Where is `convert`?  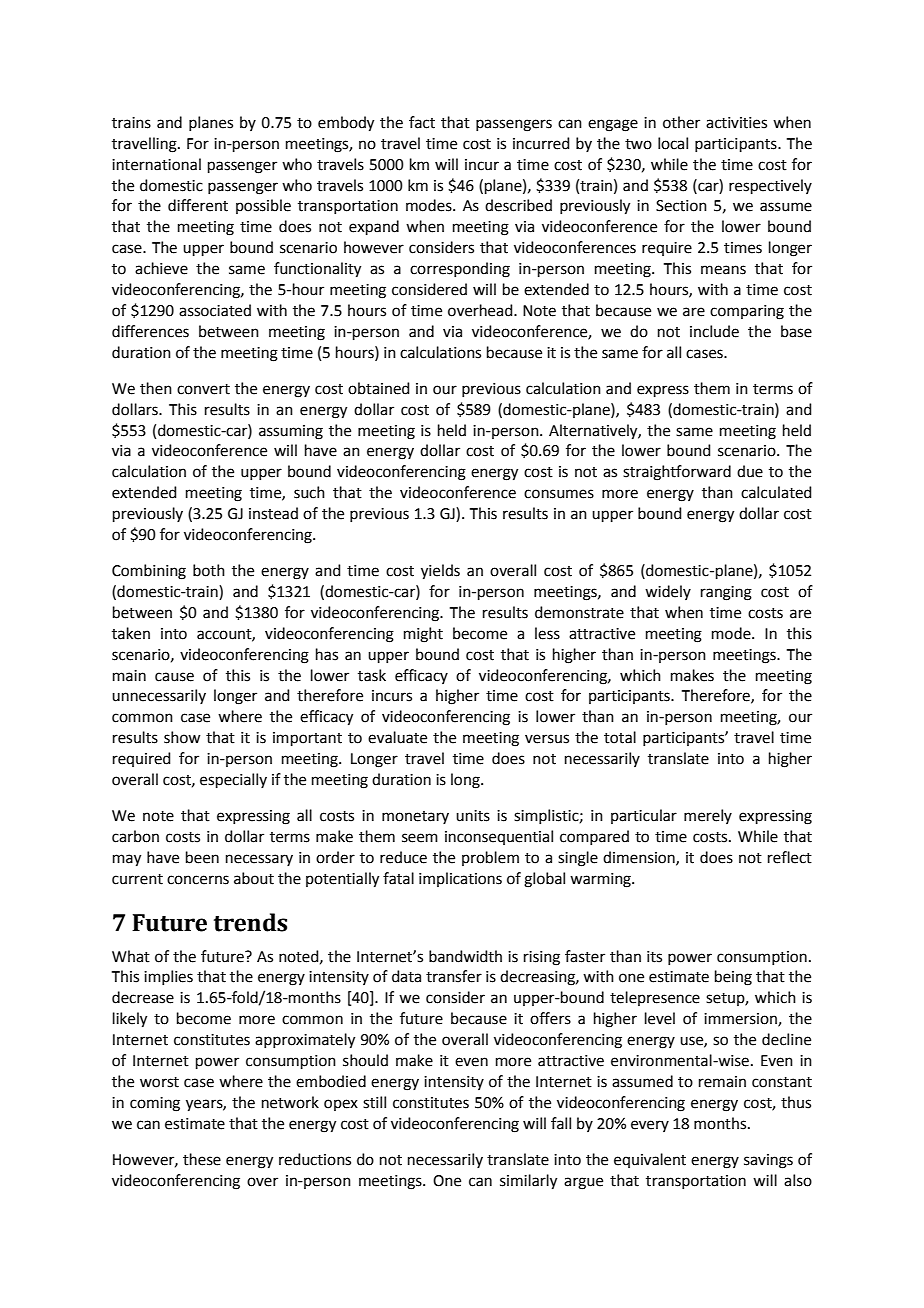 convert is located at coordinates (203, 389).
